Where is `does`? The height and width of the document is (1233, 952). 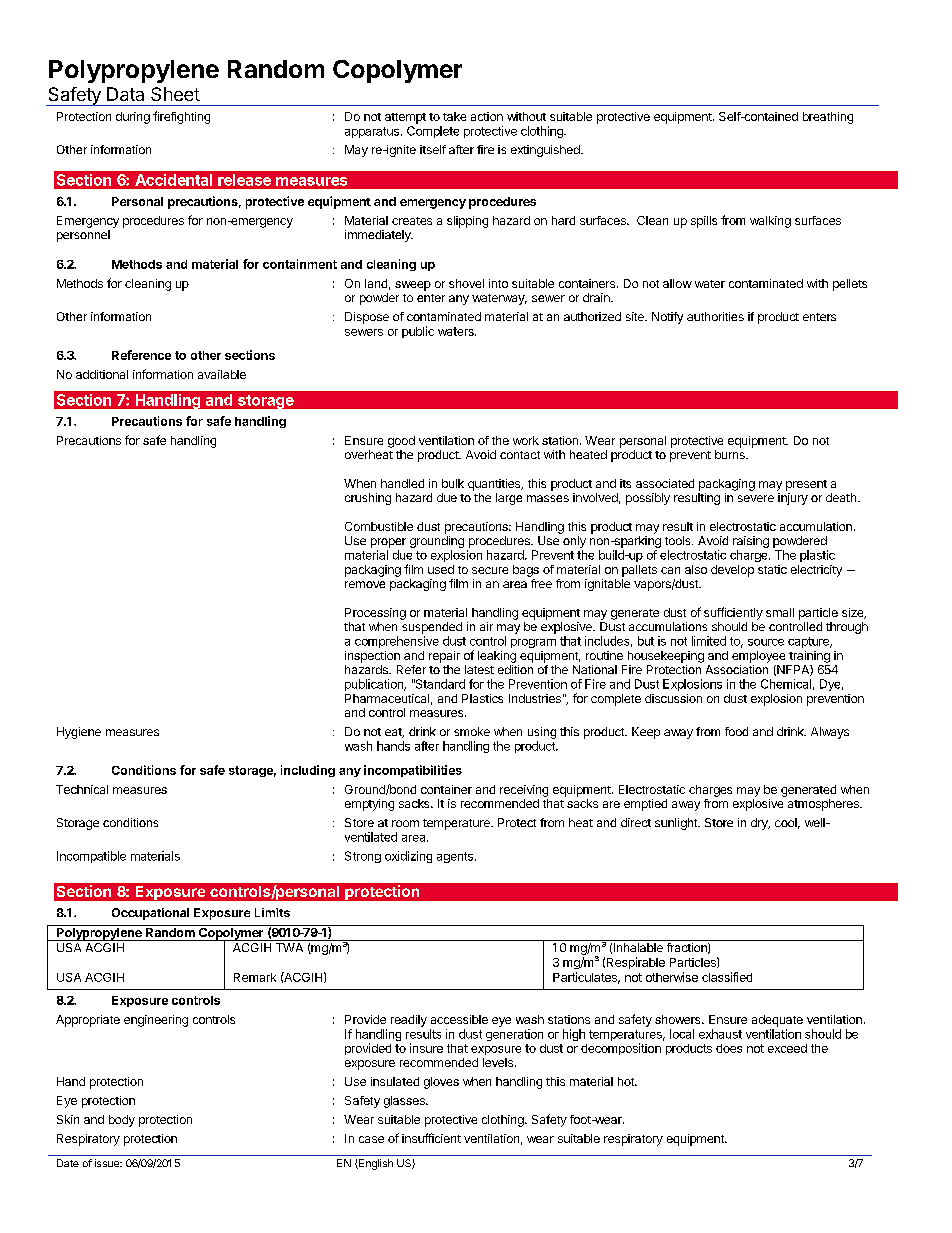
does is located at coordinates (729, 1048).
